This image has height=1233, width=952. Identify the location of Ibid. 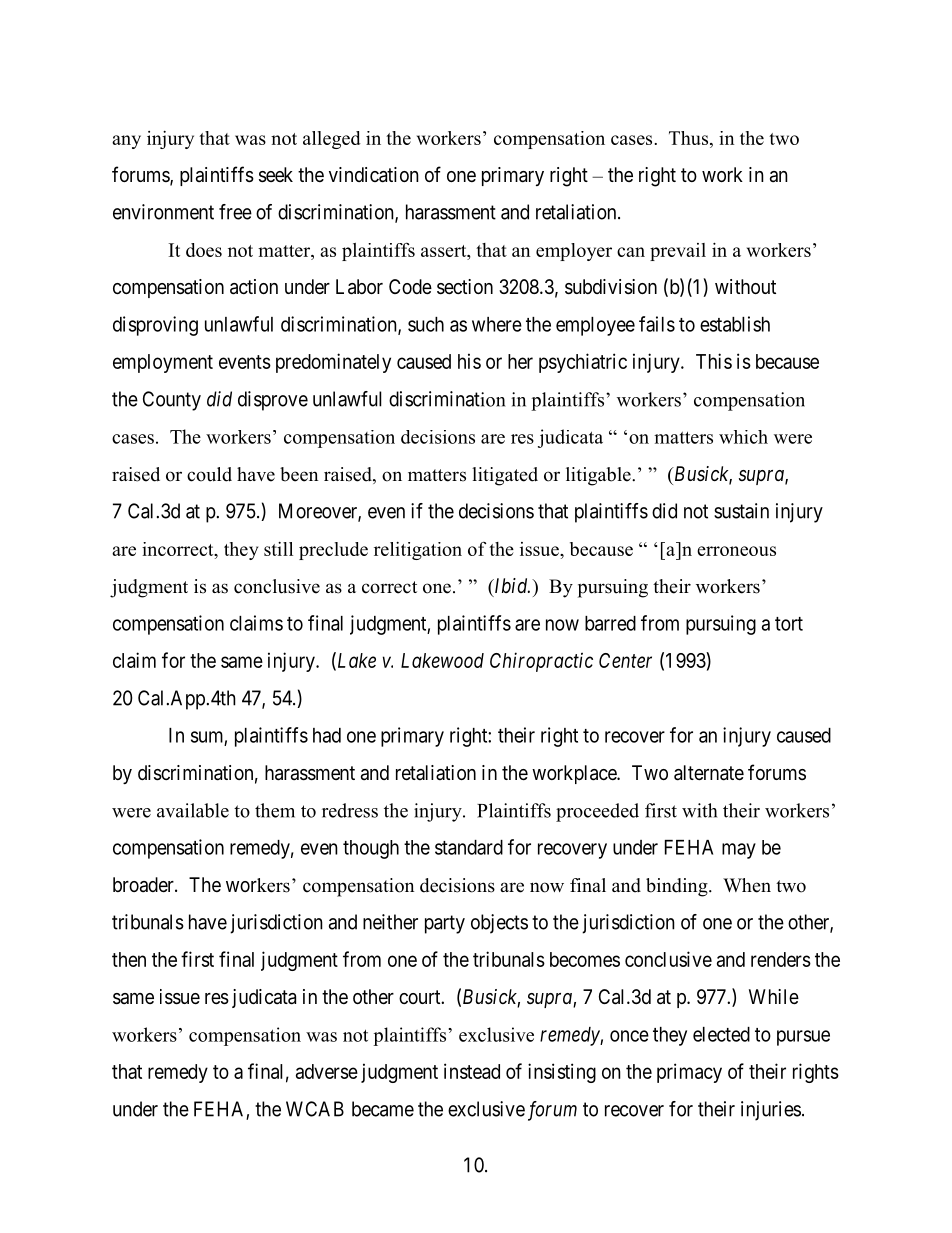
(511, 587).
